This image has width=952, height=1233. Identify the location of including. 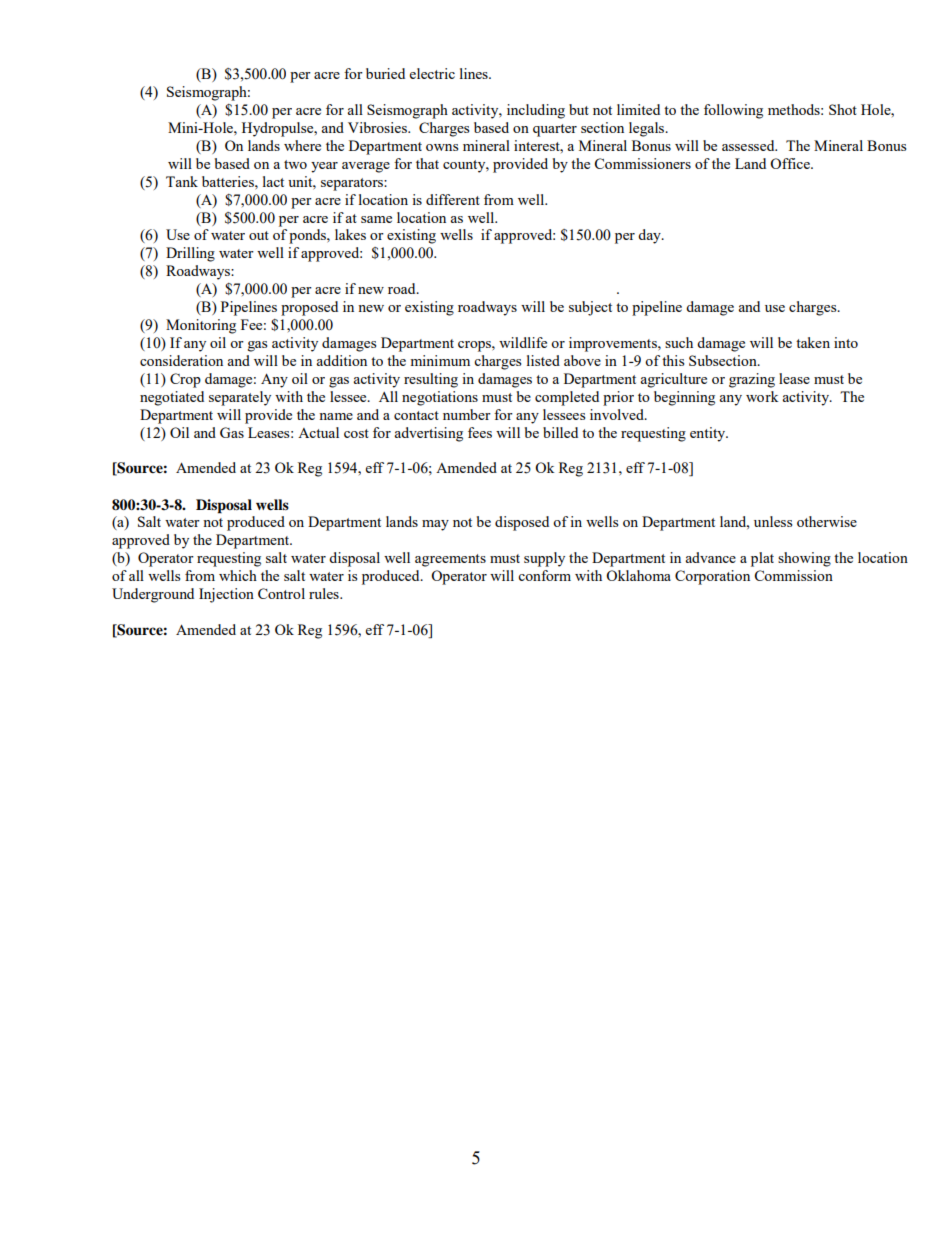
(536, 111).
